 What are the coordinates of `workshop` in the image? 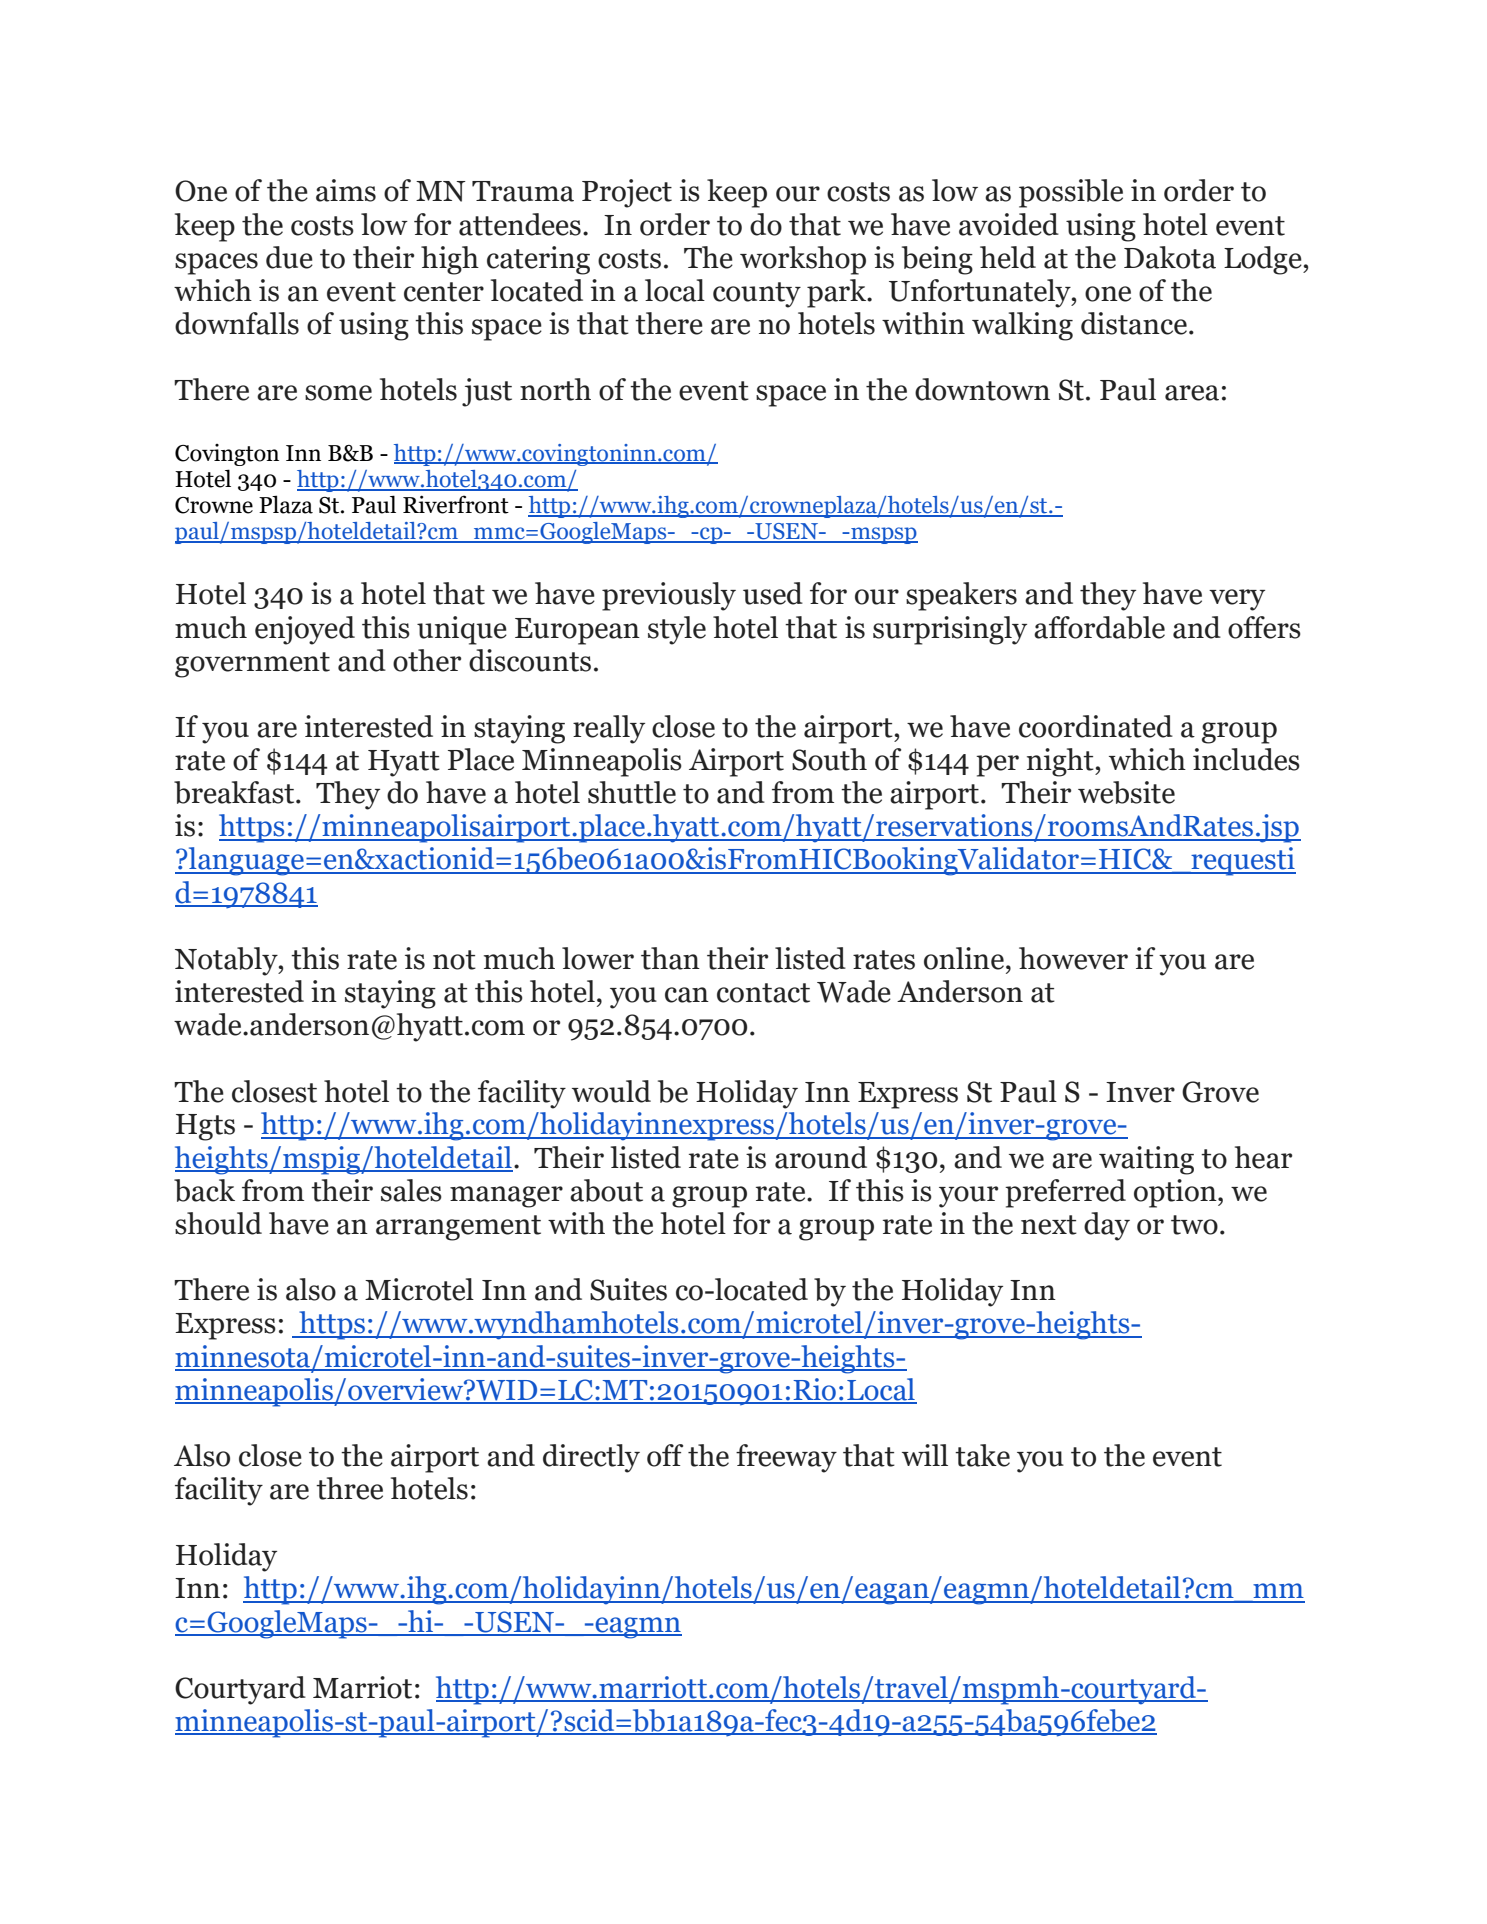 It's located at (803, 260).
